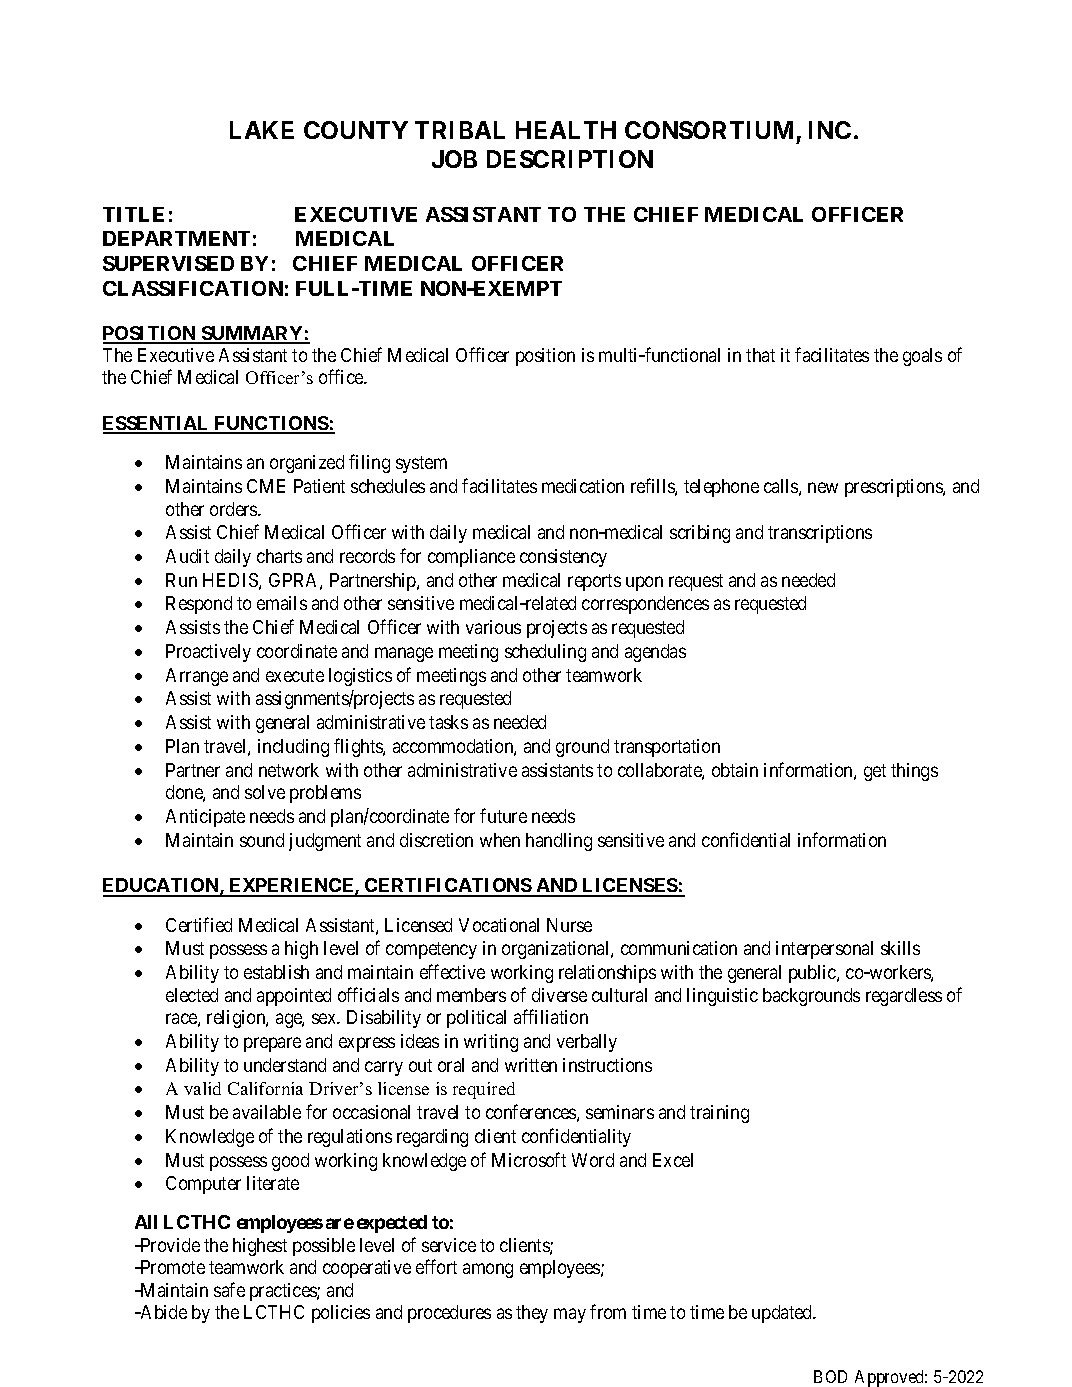 The height and width of the screenshot is (1387, 1072). Describe the element at coordinates (830, 1376) in the screenshot. I see `BOD` at that location.
